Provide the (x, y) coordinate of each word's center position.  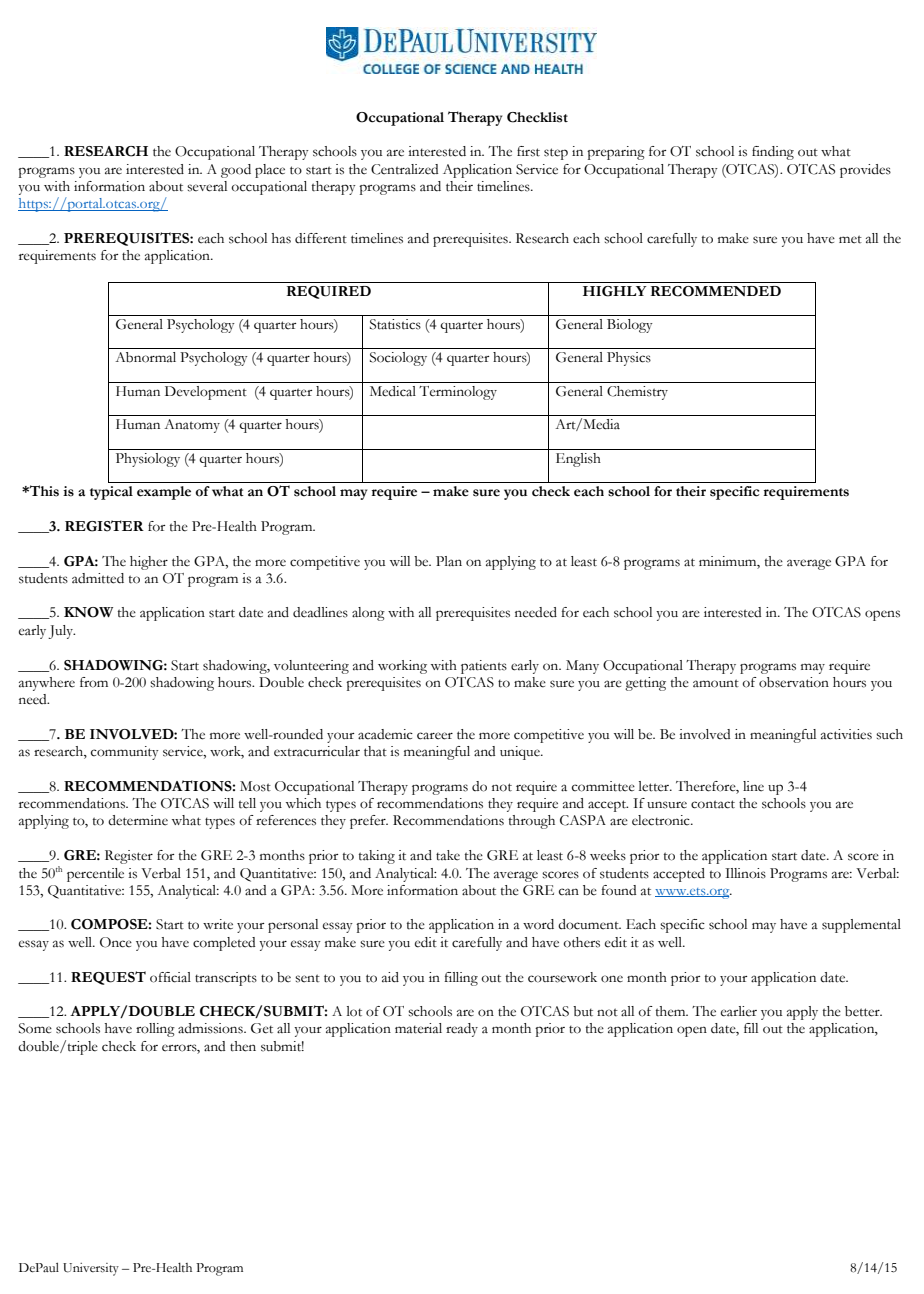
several (207, 186)
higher (149, 563)
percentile (95, 875)
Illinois (745, 873)
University (91, 1269)
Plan (449, 561)
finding (773, 153)
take (448, 855)
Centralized (404, 169)
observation (794, 682)
